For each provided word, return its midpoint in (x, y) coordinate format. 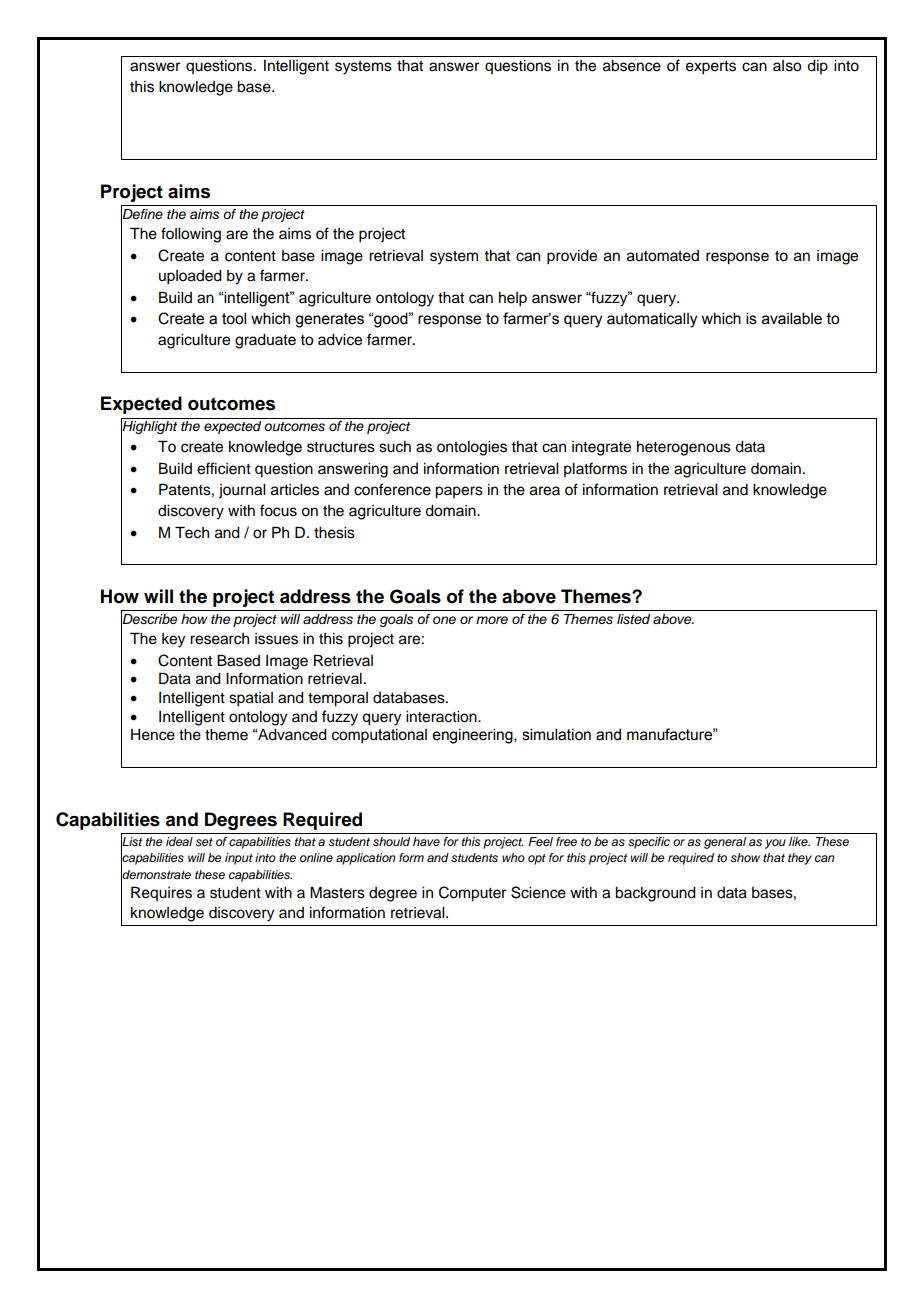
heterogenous (684, 448)
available (792, 318)
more (492, 620)
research (219, 639)
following (191, 235)
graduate (265, 341)
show (745, 858)
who (513, 857)
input (239, 859)
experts (711, 68)
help (513, 299)
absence (632, 66)
